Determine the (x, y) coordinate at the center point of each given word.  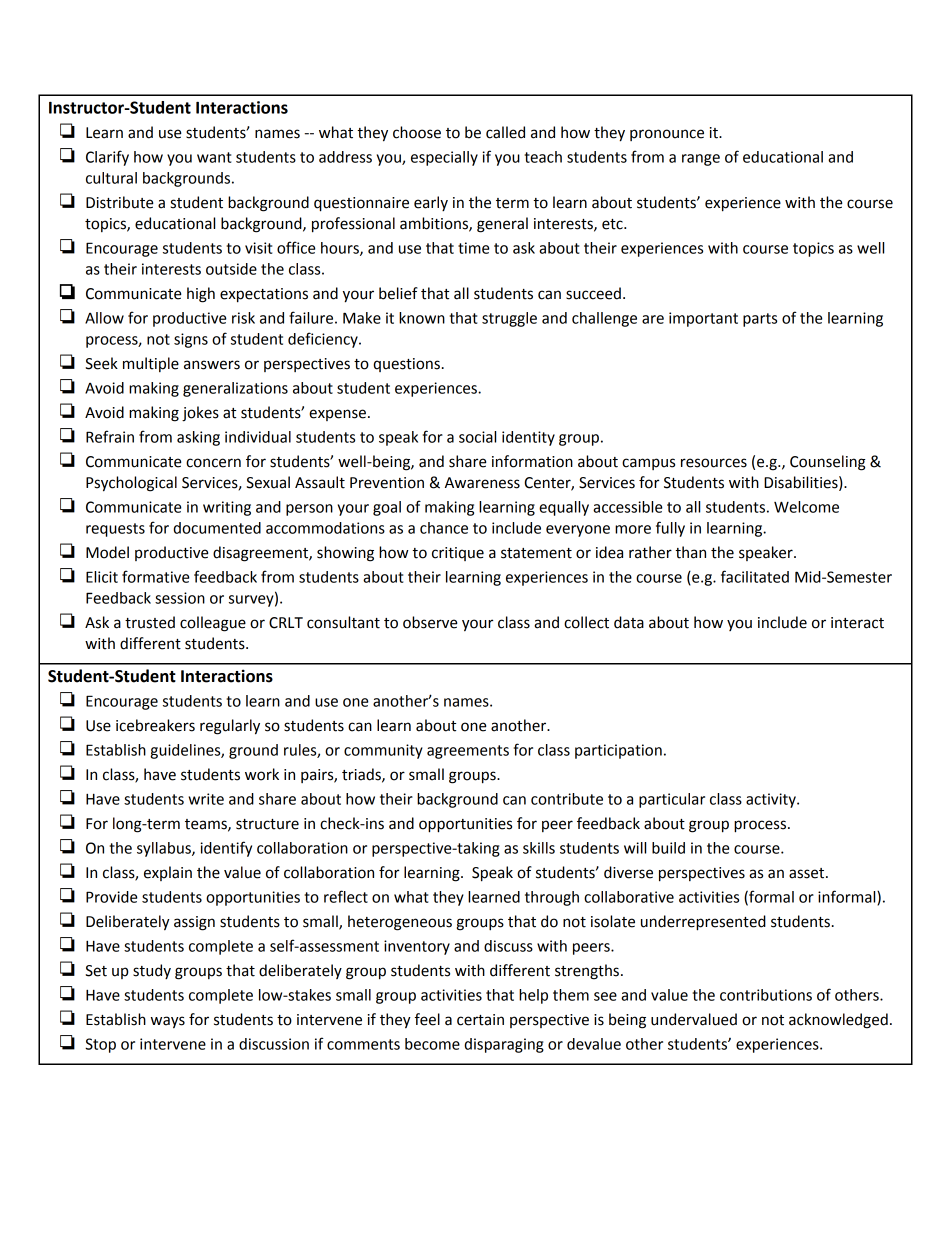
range (701, 160)
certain (480, 1020)
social (477, 437)
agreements (468, 752)
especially (444, 158)
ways (168, 1022)
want (214, 157)
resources (714, 463)
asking (198, 438)
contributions (766, 995)
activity (772, 800)
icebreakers (155, 725)
